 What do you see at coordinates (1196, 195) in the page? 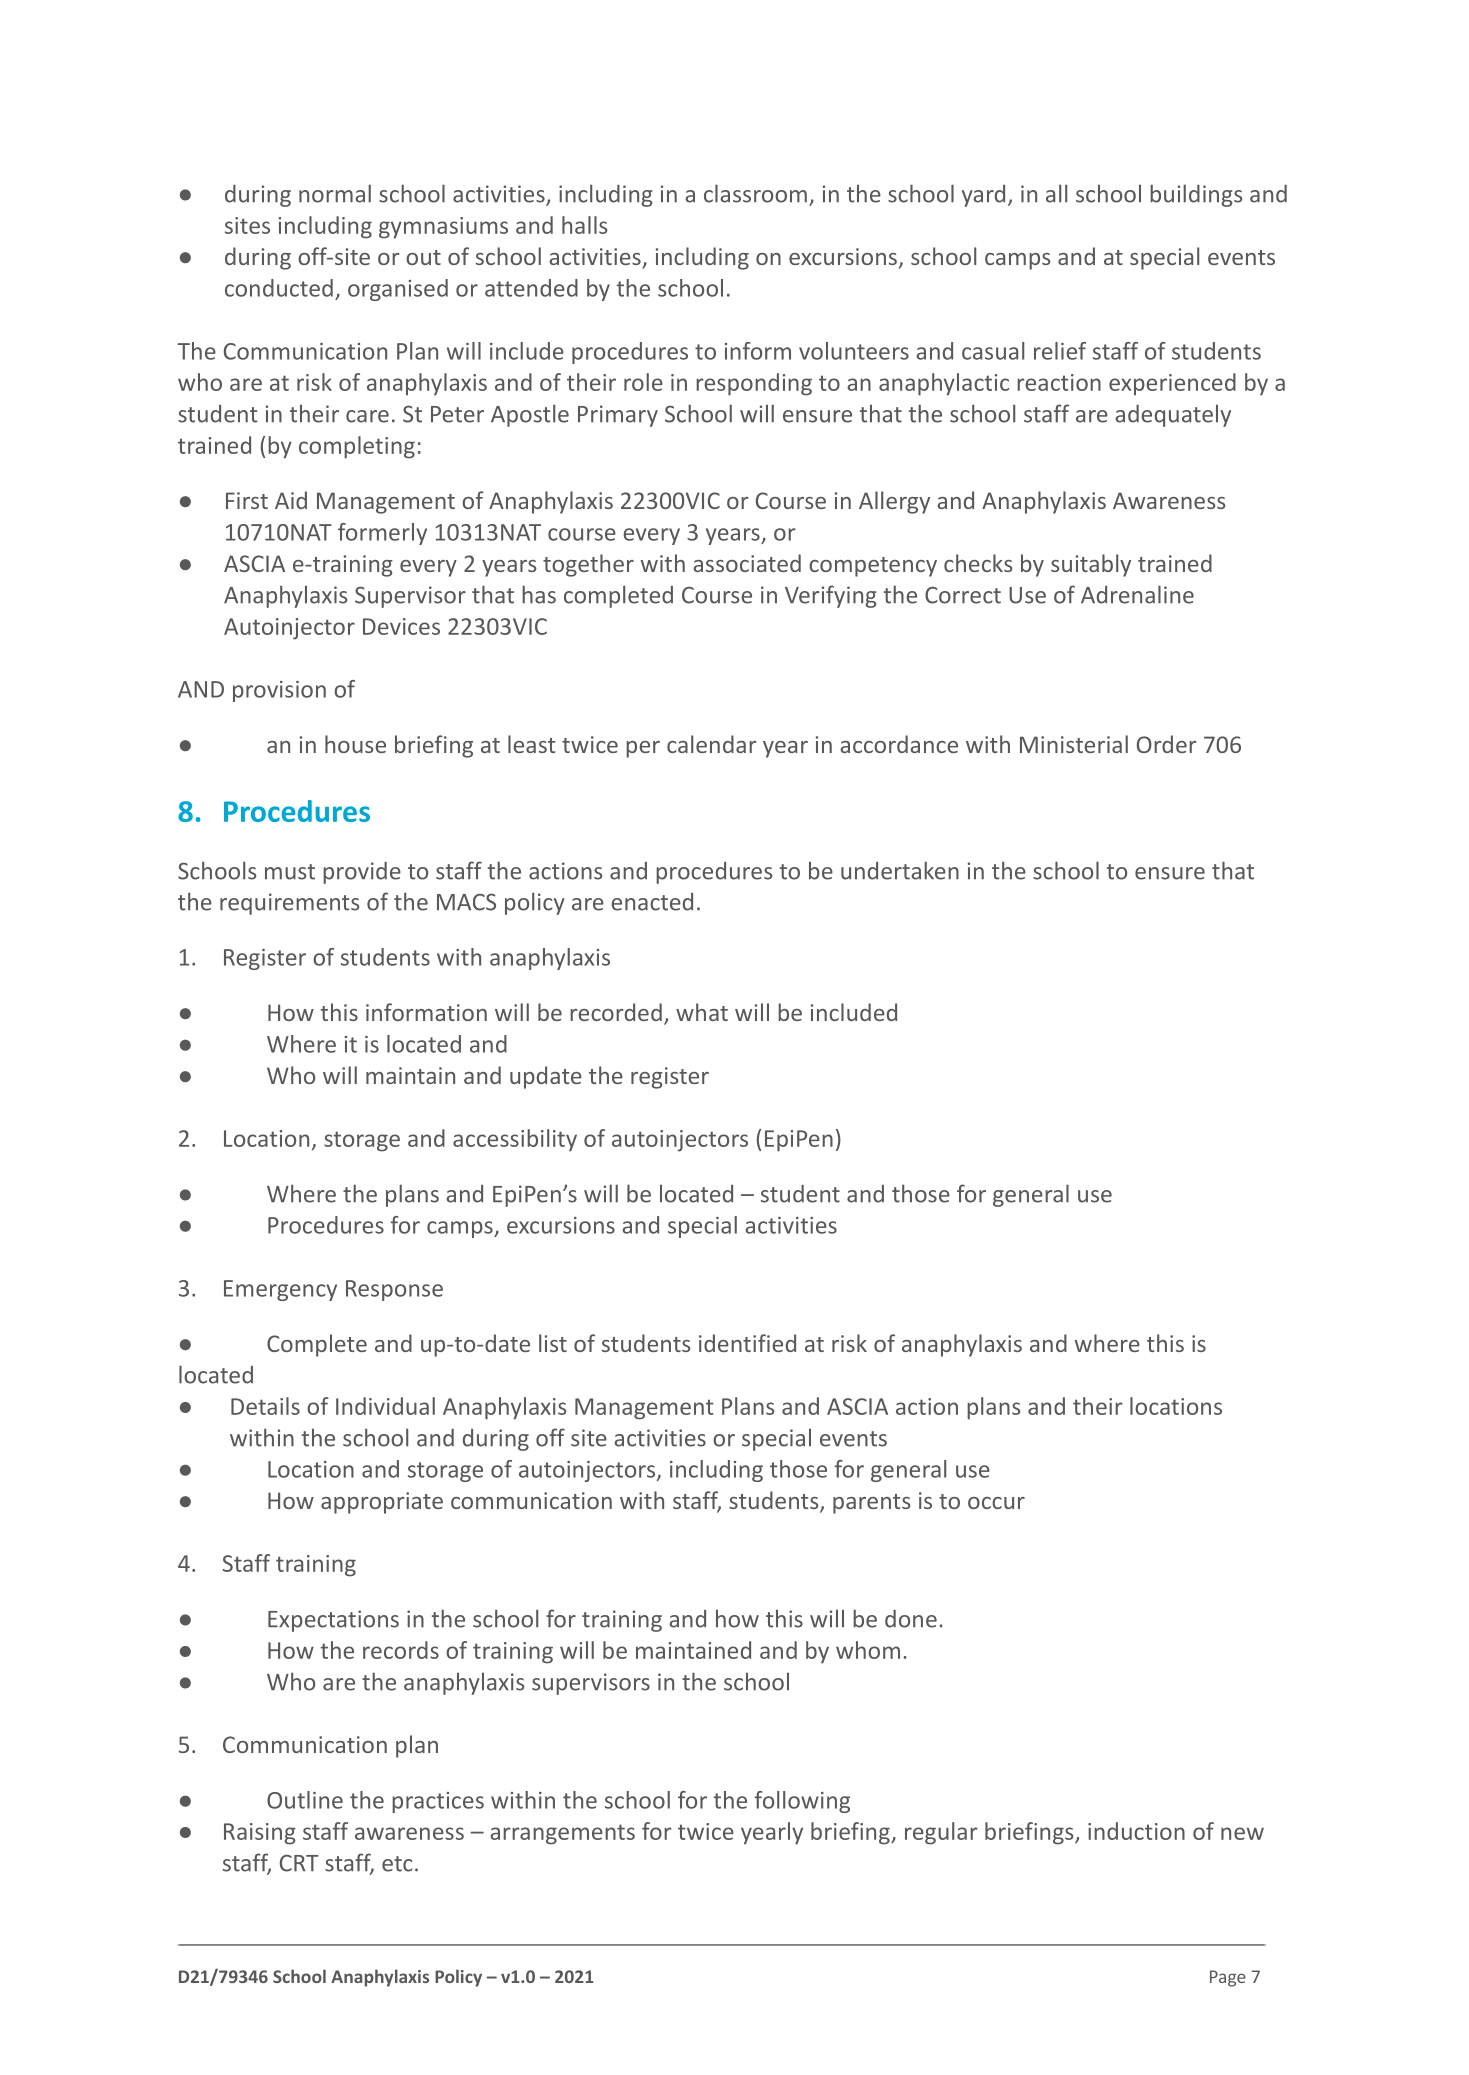
I see `buildings` at bounding box center [1196, 195].
